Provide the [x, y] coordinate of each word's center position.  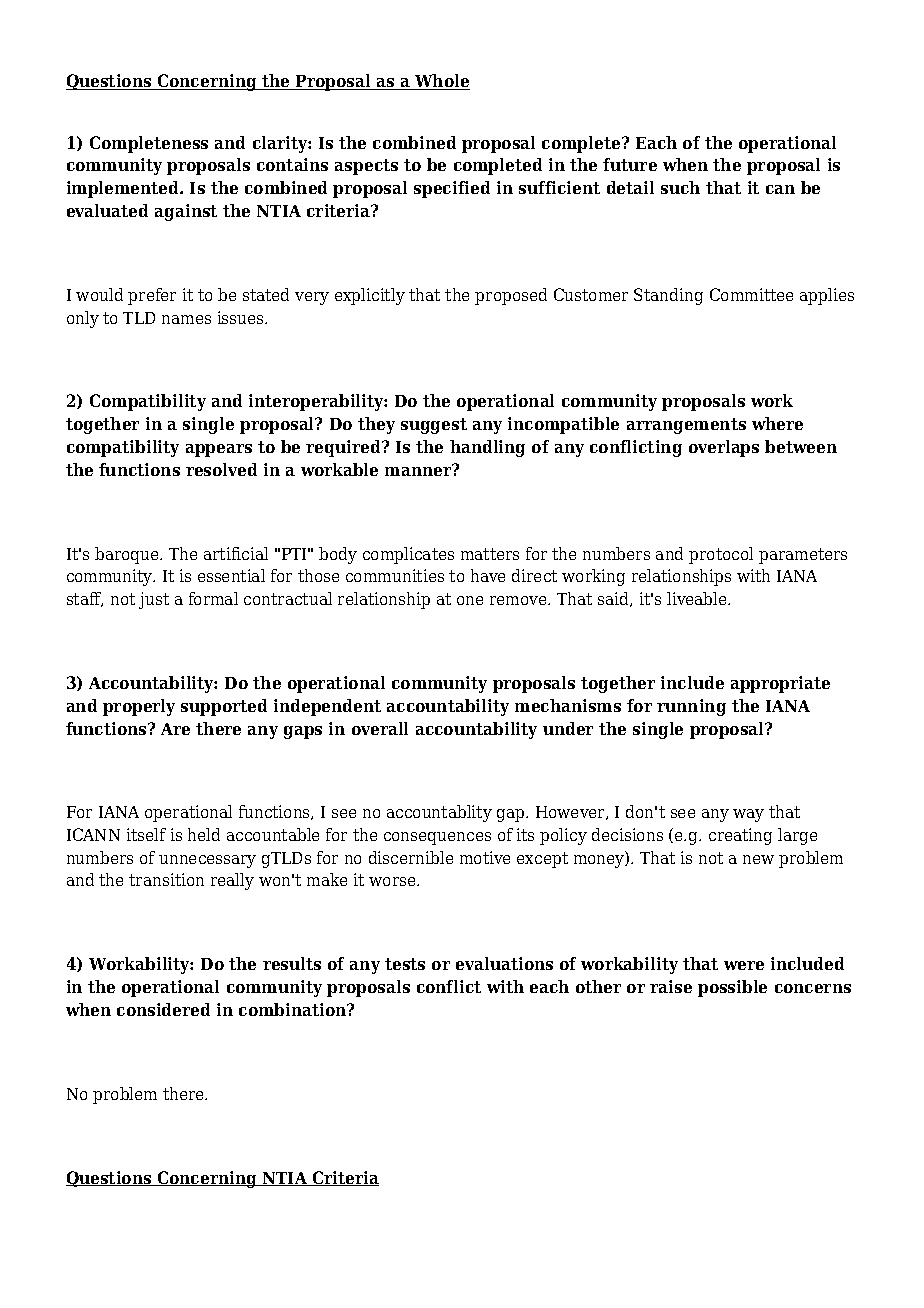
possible [732, 988]
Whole [441, 82]
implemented [124, 189]
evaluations [504, 963]
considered [163, 1009]
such [680, 187]
